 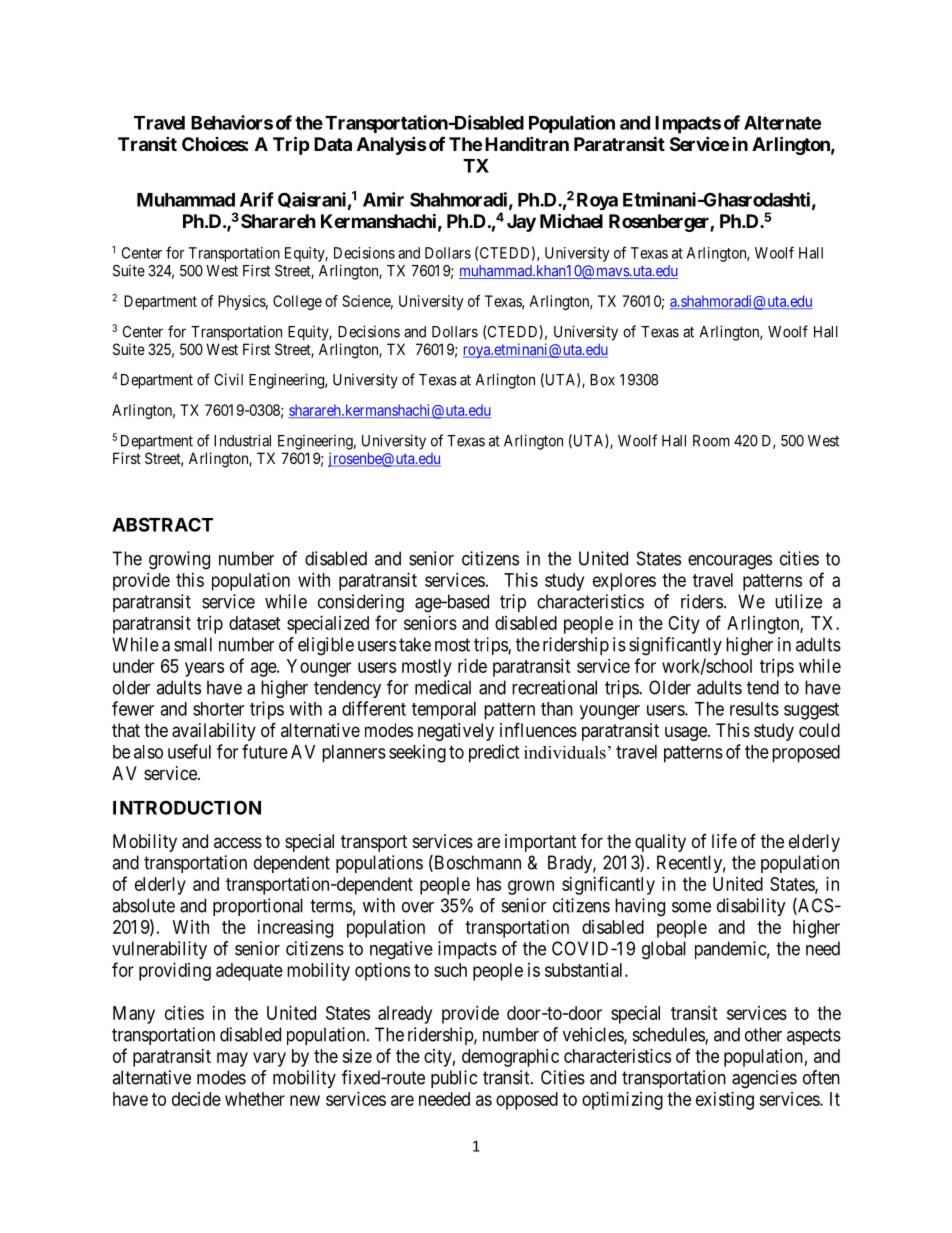 What do you see at coordinates (257, 199) in the screenshot?
I see `Arif` at bounding box center [257, 199].
